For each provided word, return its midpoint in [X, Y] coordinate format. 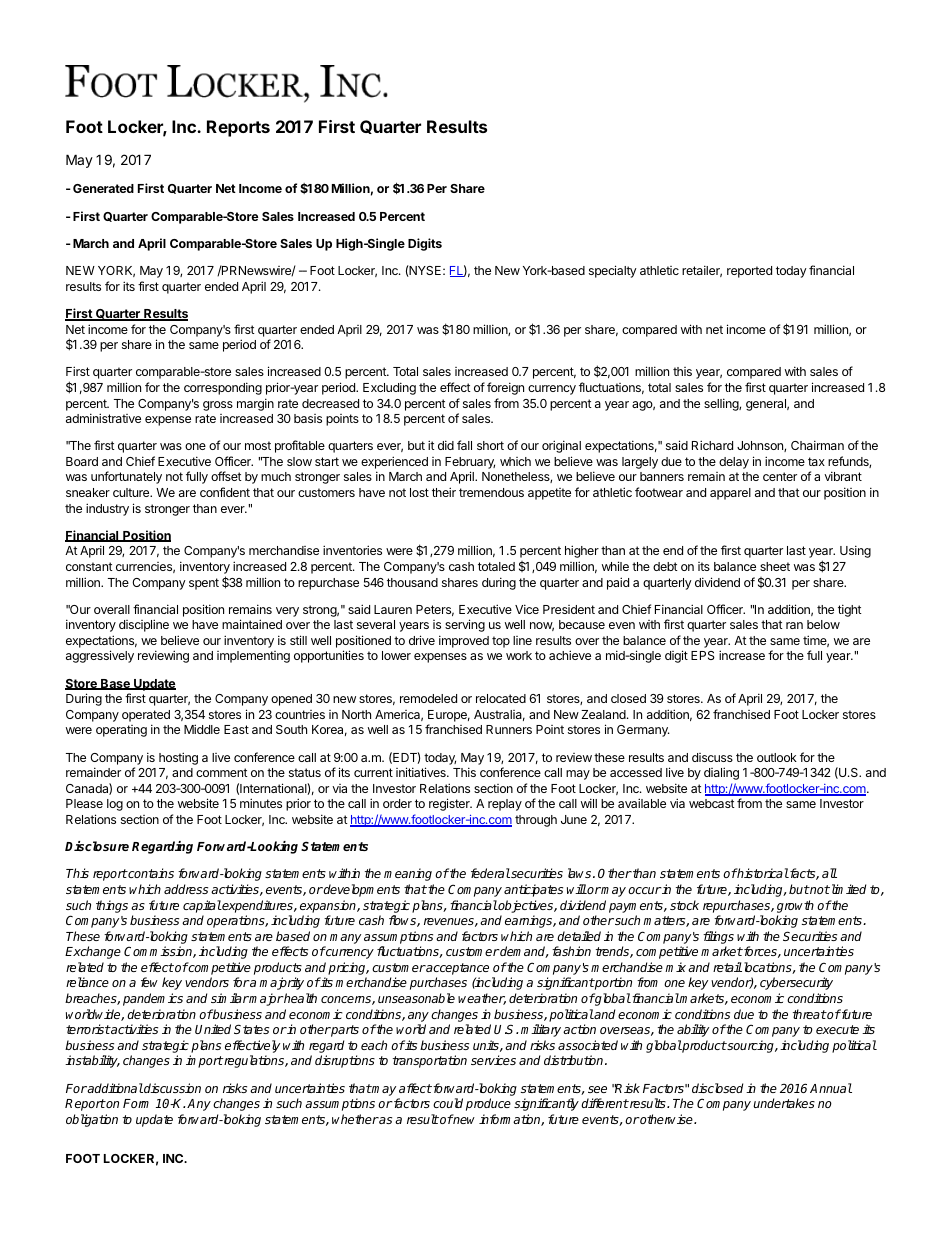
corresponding [223, 388]
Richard [712, 445]
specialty [613, 271]
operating [121, 731]
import [204, 1061]
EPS [703, 655]
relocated [501, 698]
